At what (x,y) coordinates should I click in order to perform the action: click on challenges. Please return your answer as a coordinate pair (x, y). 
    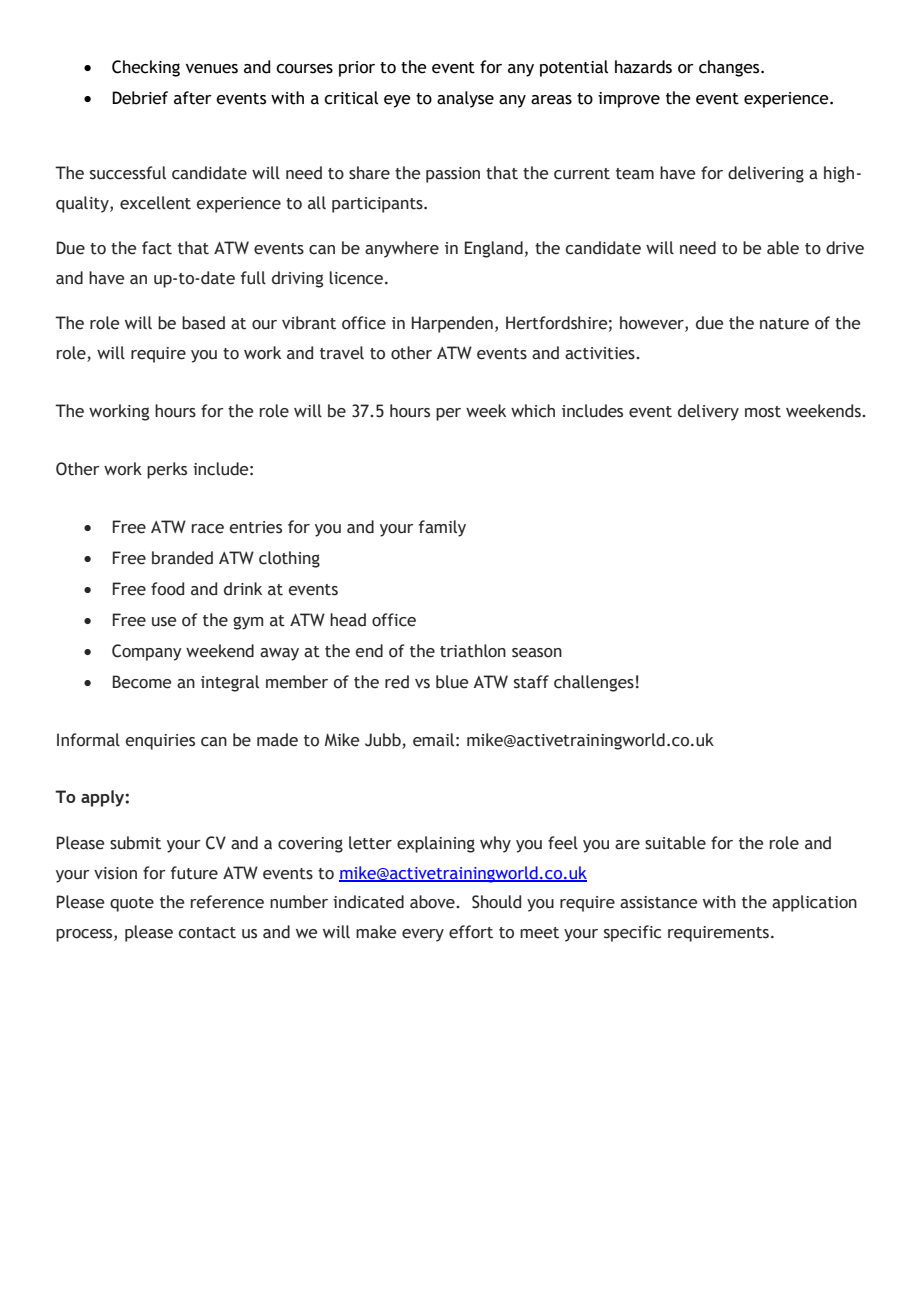
    Looking at the image, I should click on (594, 683).
